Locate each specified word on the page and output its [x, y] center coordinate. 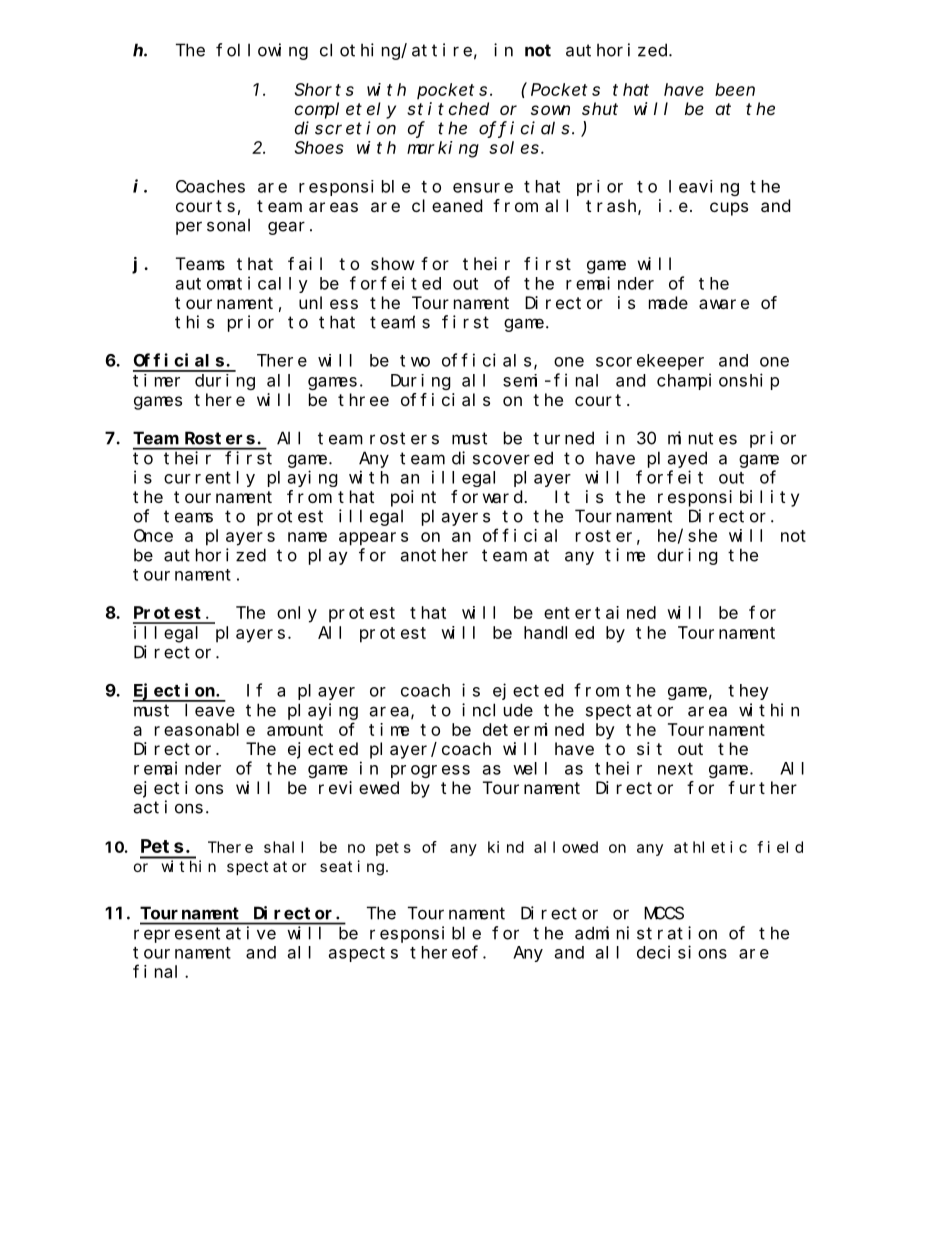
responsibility [728, 498]
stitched [448, 108]
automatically [242, 284]
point [413, 498]
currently [209, 479]
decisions [682, 952]
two [415, 361]
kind [506, 847]
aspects [363, 954]
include [497, 710]
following [262, 51]
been [735, 89]
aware [724, 304]
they [748, 692]
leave [210, 710]
